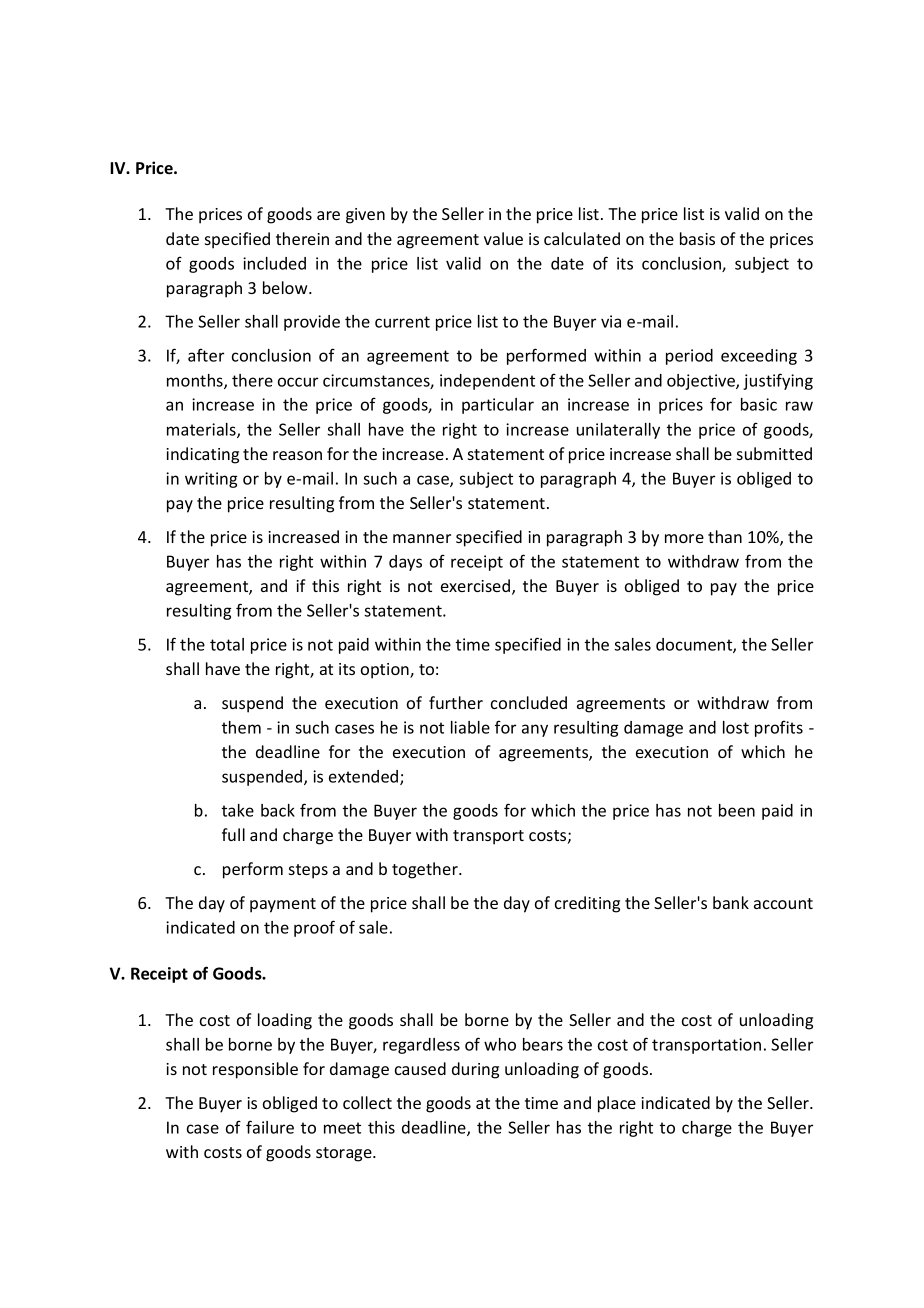 This screenshot has height=1308, width=924. Describe the element at coordinates (503, 238) in the screenshot. I see `value` at that location.
